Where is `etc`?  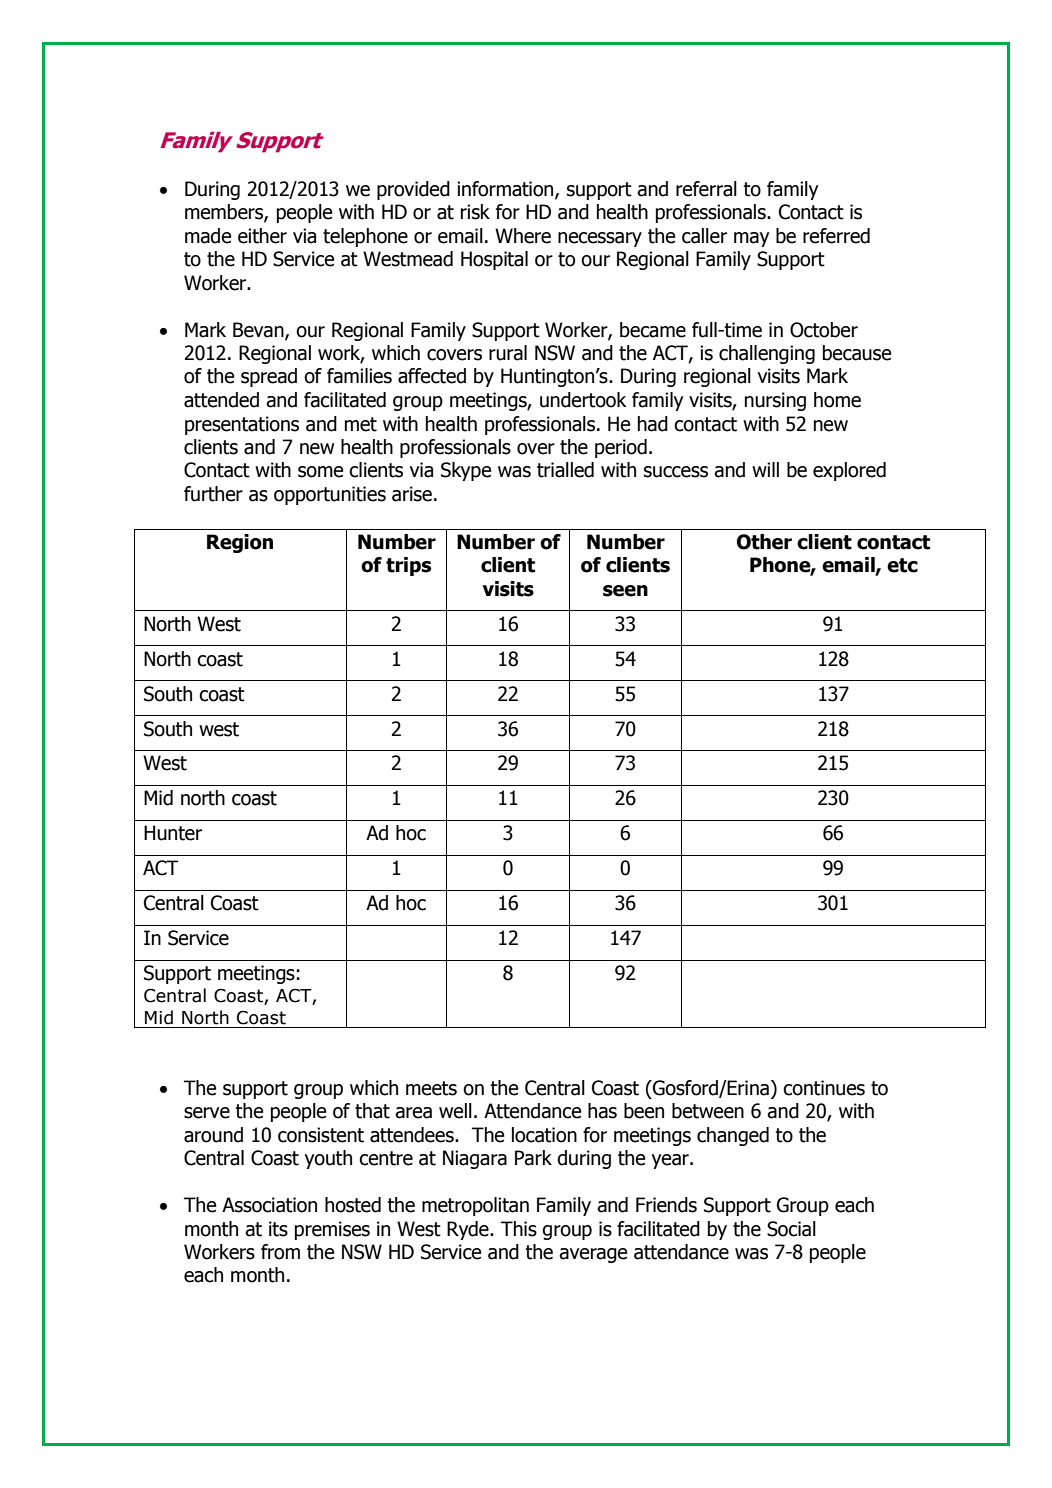
etc is located at coordinates (902, 565).
